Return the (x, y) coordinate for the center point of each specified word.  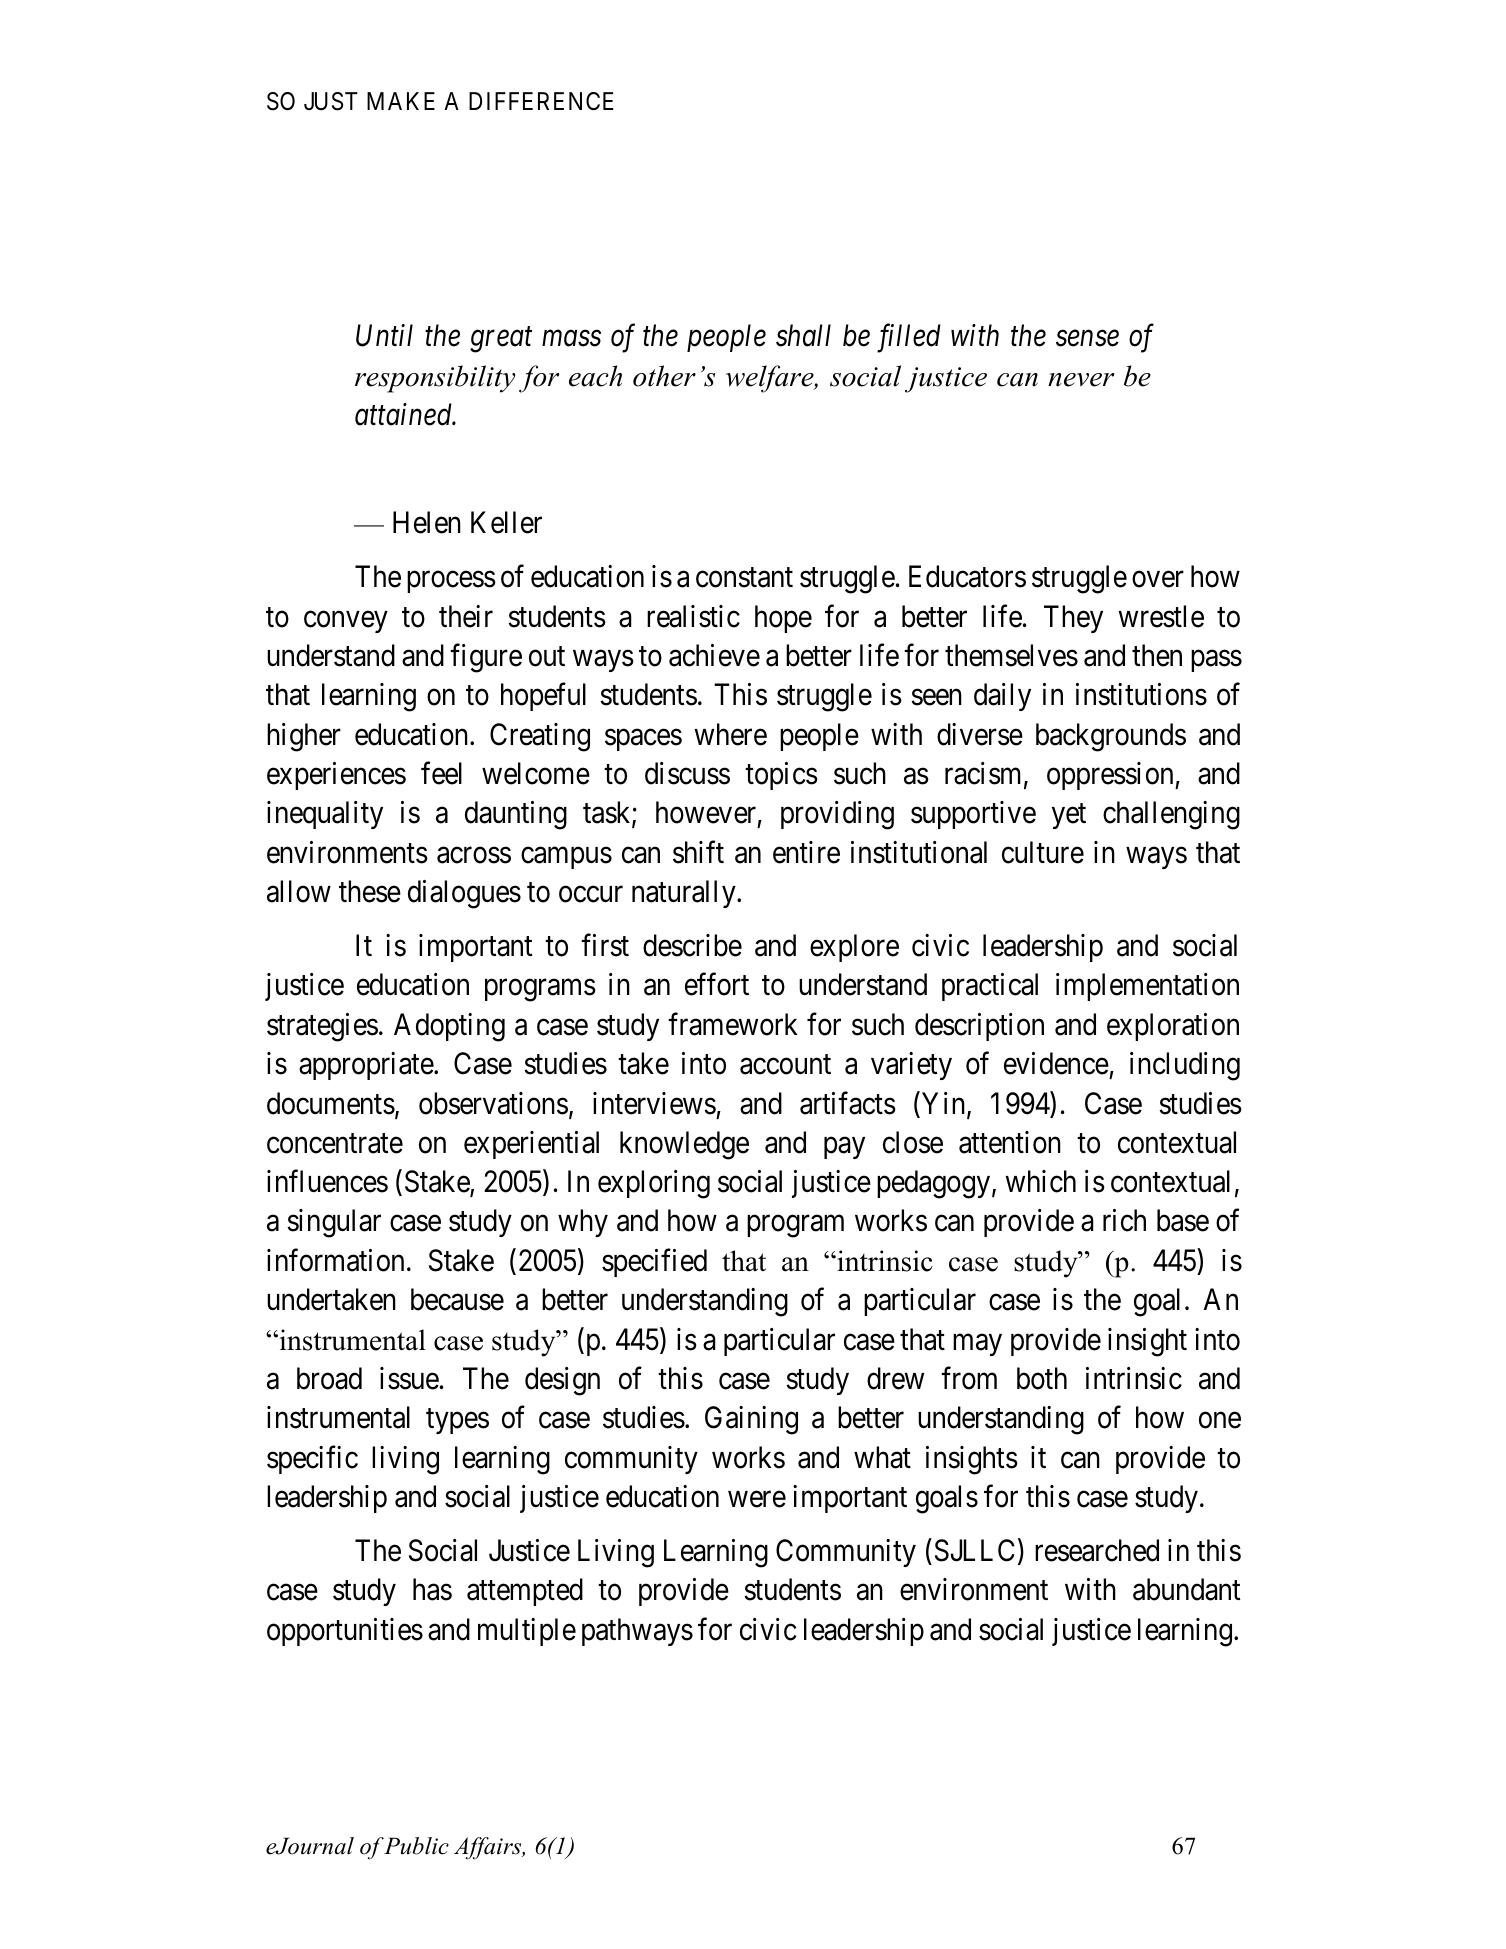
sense (1087, 339)
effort (717, 984)
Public (416, 1846)
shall (803, 335)
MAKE (401, 101)
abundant (1187, 1589)
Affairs (489, 1848)
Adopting (449, 1027)
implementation (1147, 987)
